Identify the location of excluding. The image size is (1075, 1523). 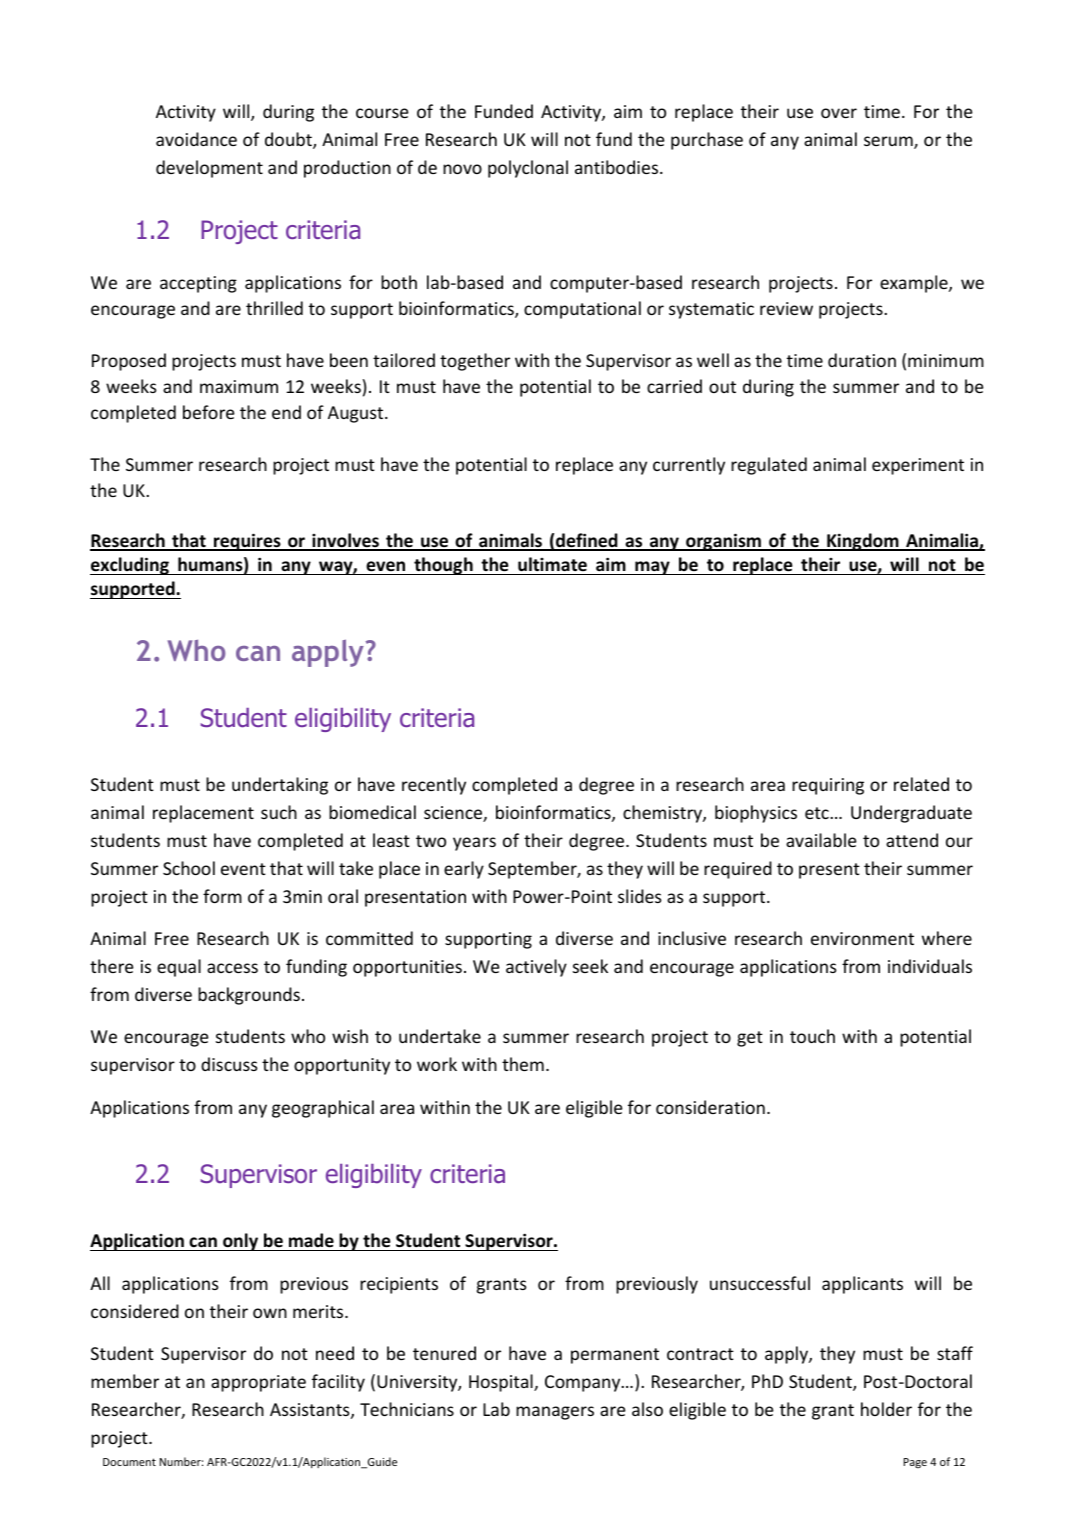
(130, 566).
